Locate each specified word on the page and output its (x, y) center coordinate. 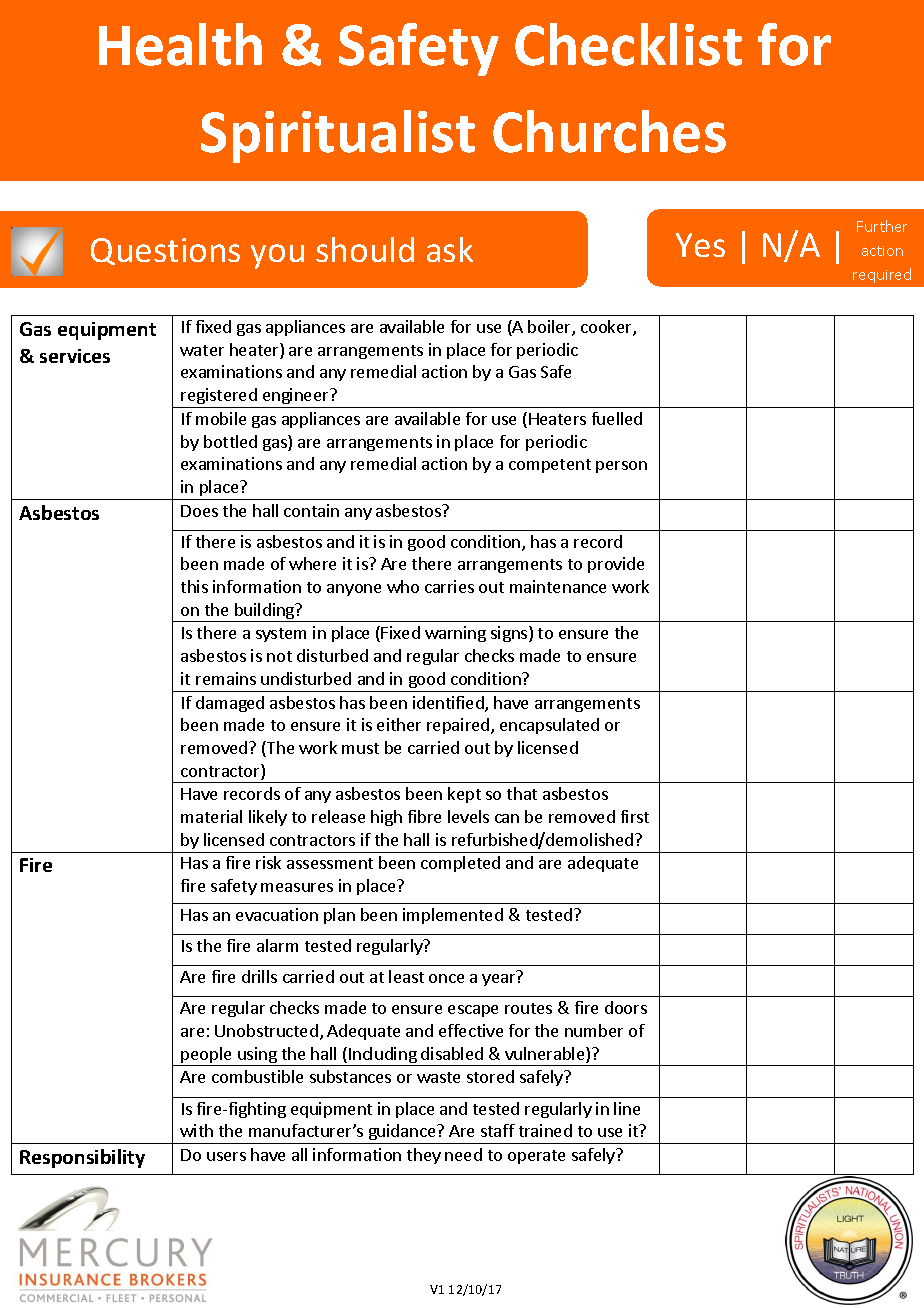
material (211, 816)
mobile (221, 418)
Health (180, 44)
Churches (609, 131)
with (196, 1130)
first (635, 816)
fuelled (617, 418)
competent (550, 466)
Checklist (628, 44)
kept (464, 795)
